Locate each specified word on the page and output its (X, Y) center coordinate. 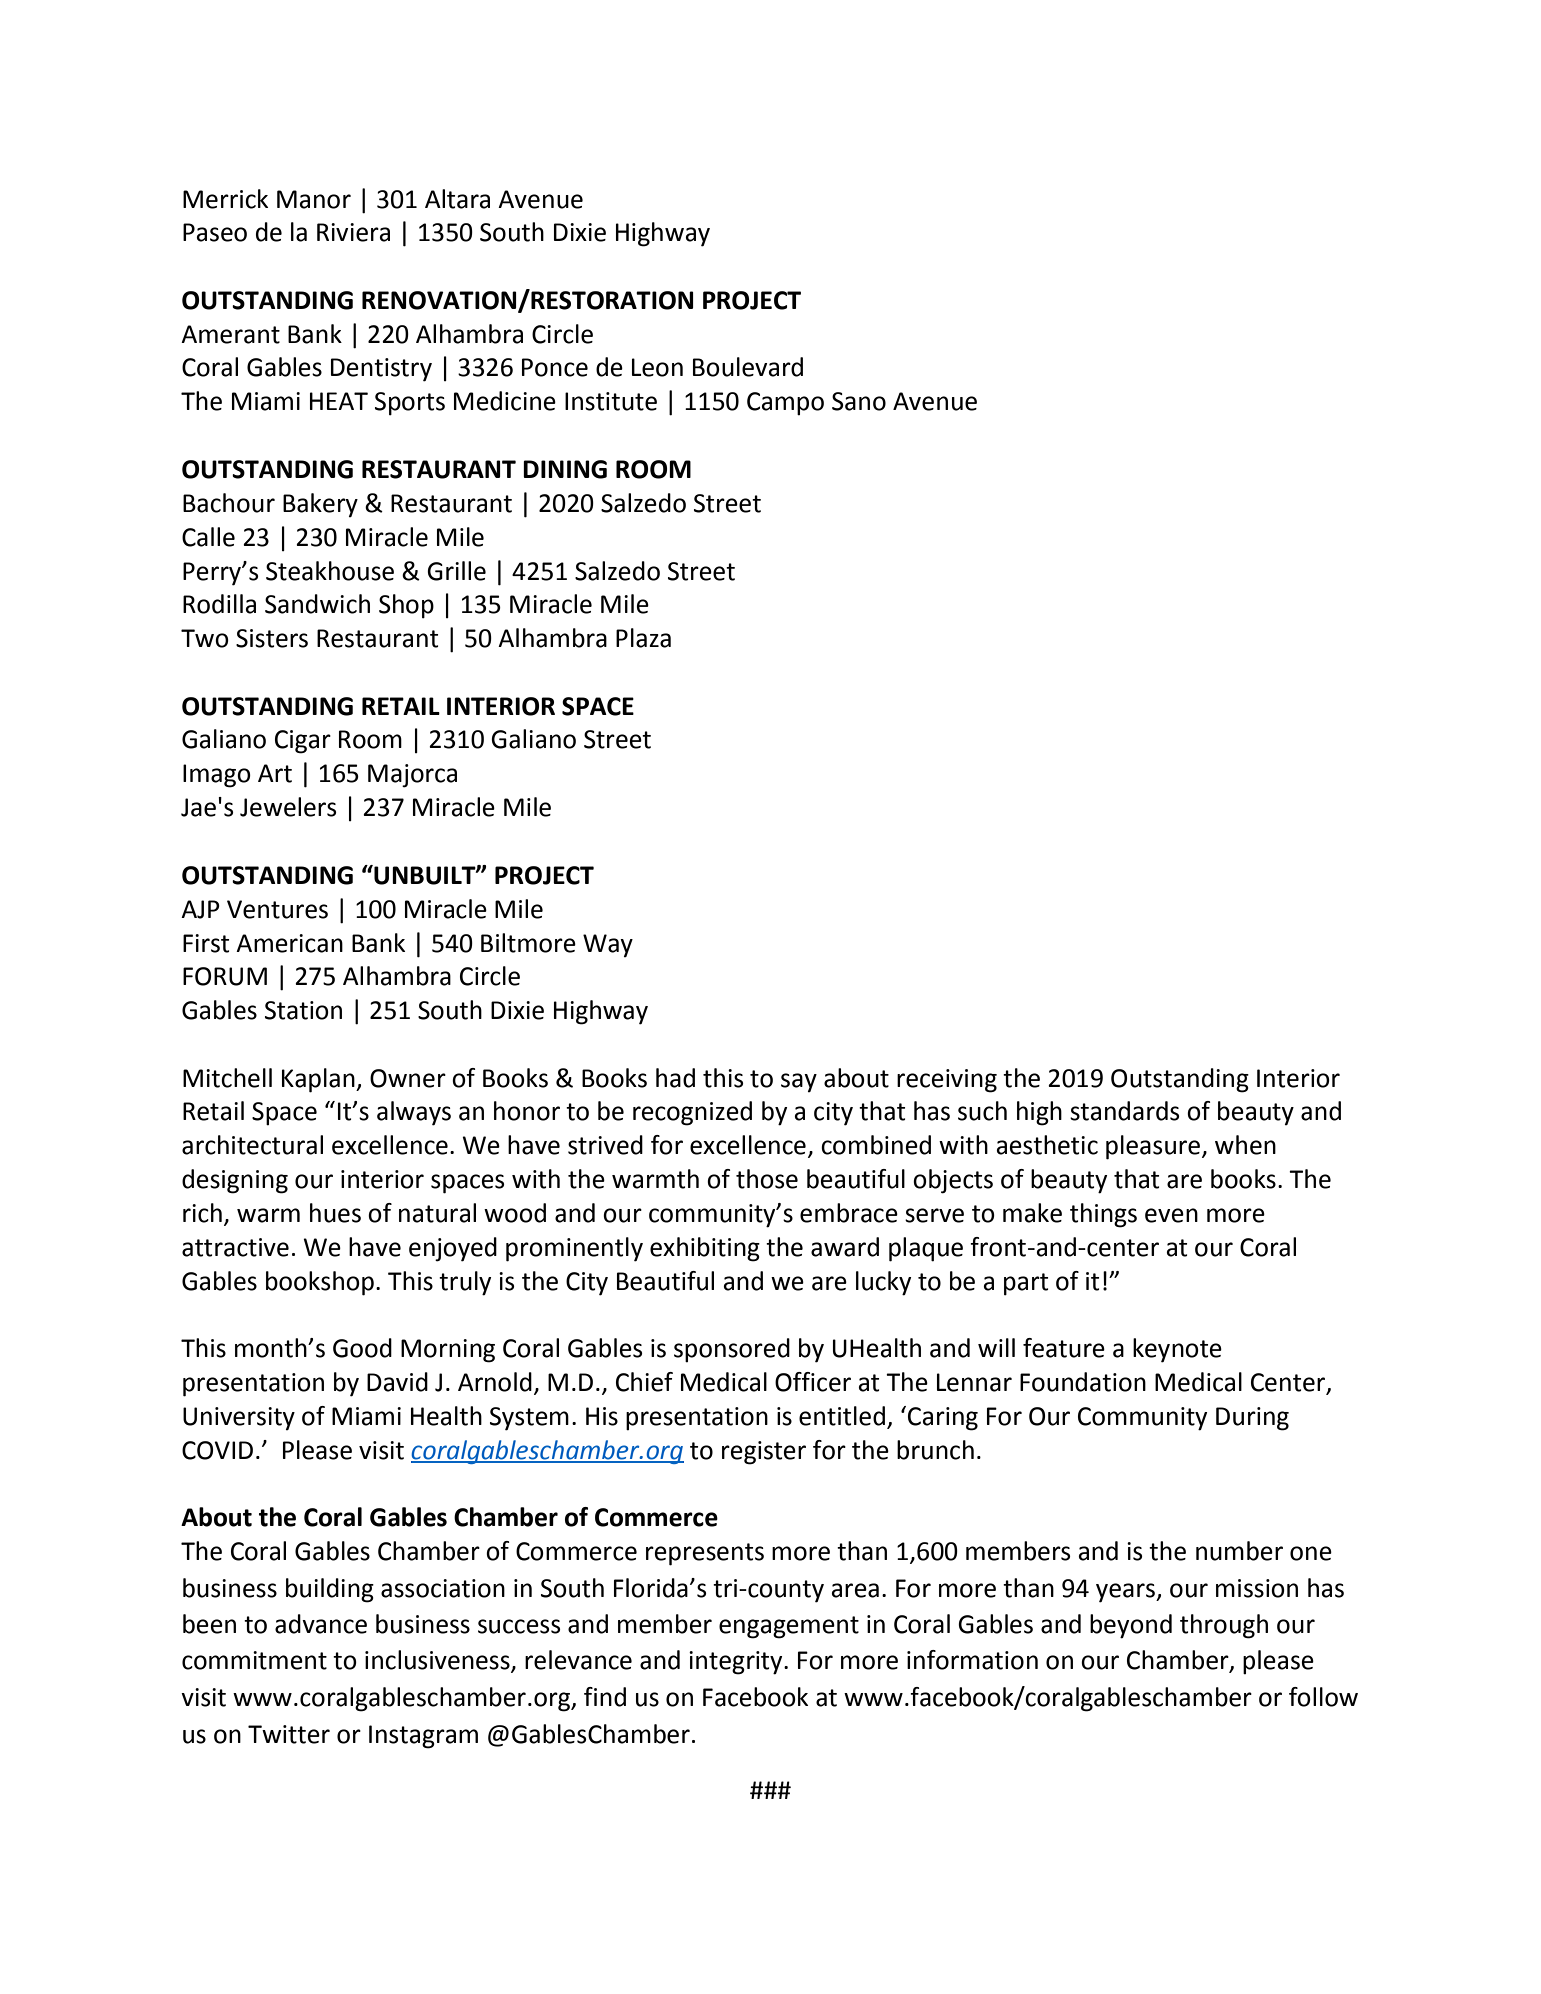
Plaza (643, 638)
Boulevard (748, 367)
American (289, 943)
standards (1124, 1111)
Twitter (289, 1734)
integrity (737, 1663)
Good (362, 1348)
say (799, 1082)
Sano (859, 401)
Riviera (353, 232)
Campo (785, 404)
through (1224, 1626)
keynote (1177, 1350)
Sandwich (317, 604)
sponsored (732, 1350)
